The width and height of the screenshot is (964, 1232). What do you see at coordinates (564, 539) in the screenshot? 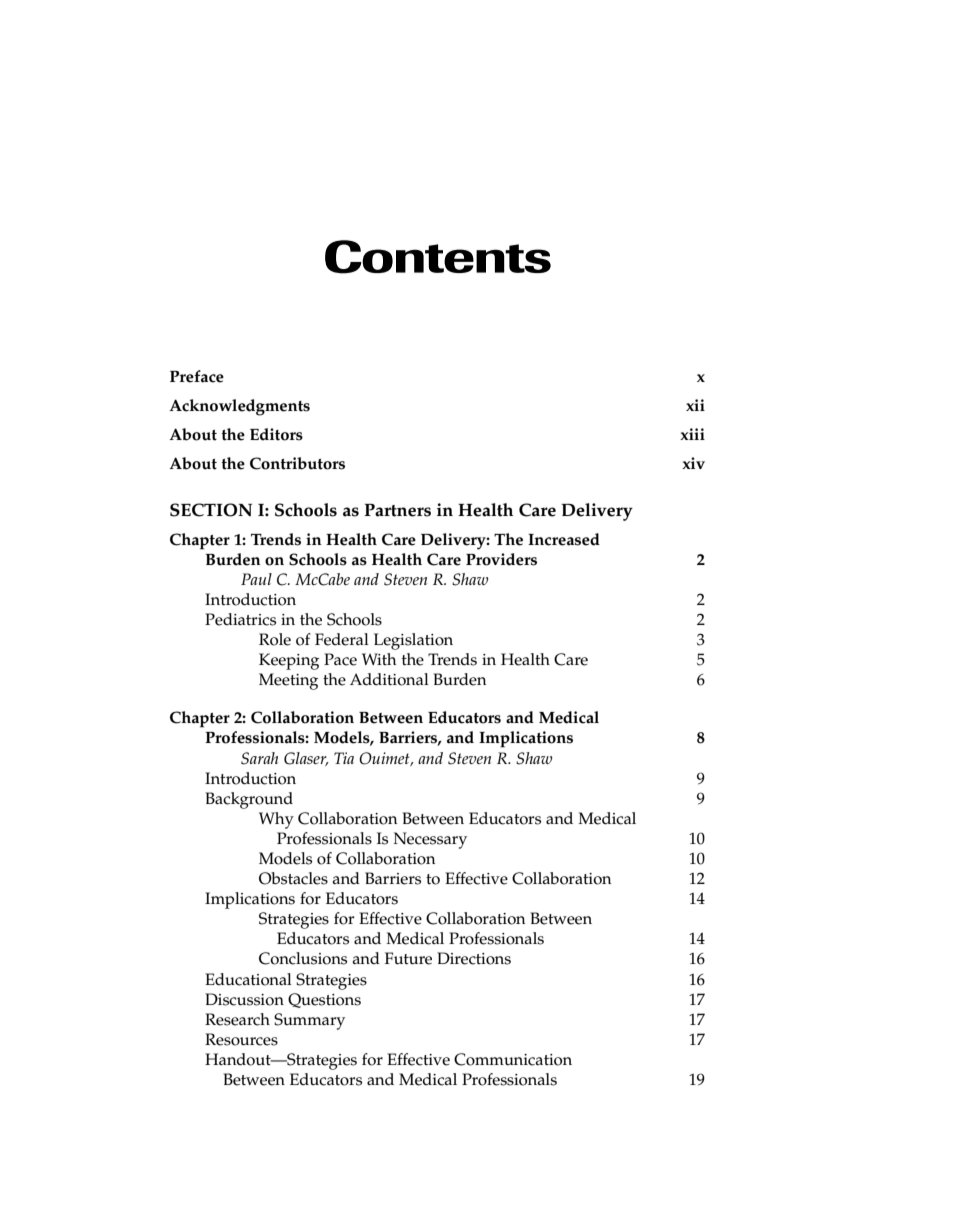
I see `Increased` at bounding box center [564, 539].
